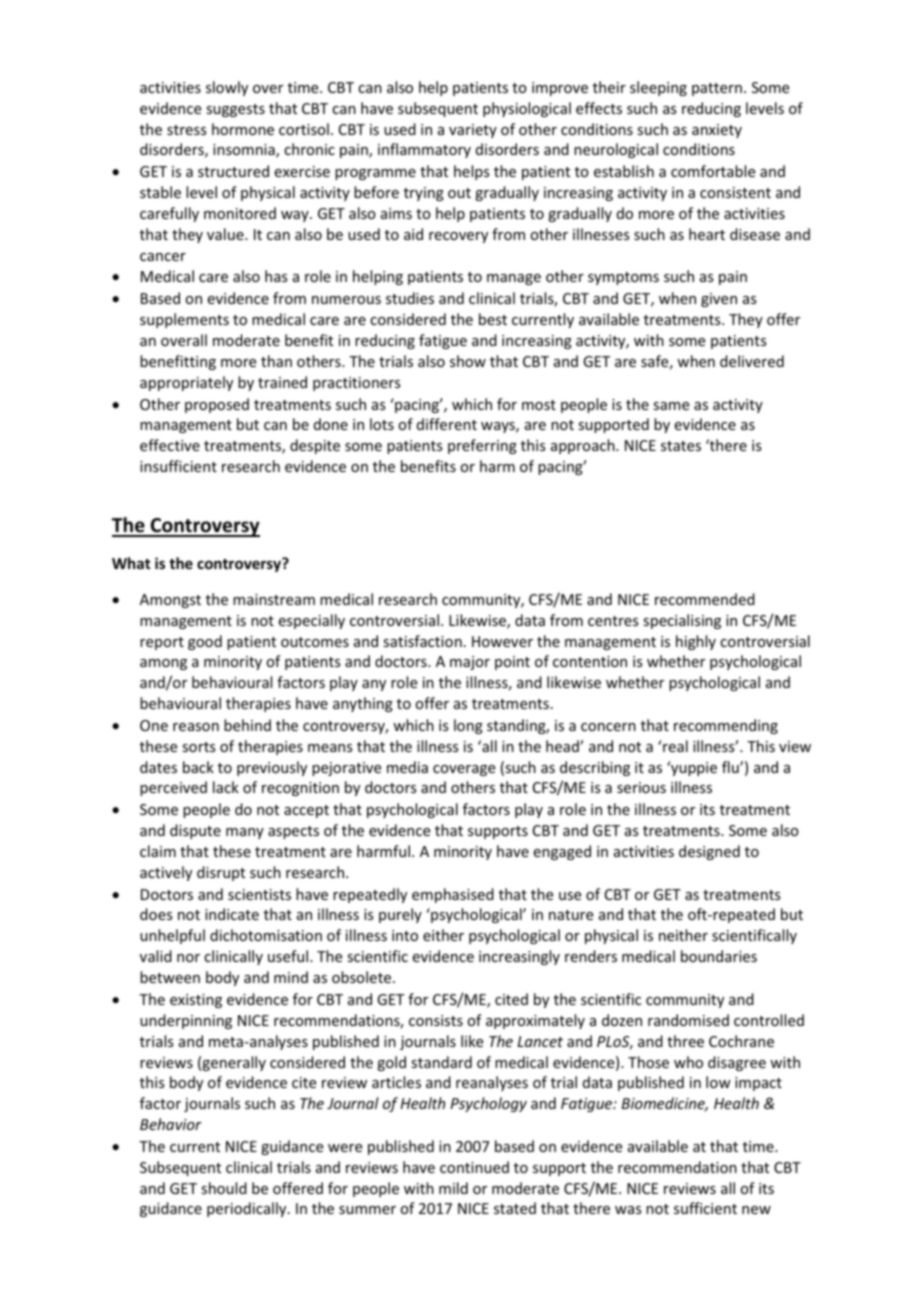 Image resolution: width=924 pixels, height=1308 pixels. What do you see at coordinates (224, 1188) in the page?
I see `should` at bounding box center [224, 1188].
